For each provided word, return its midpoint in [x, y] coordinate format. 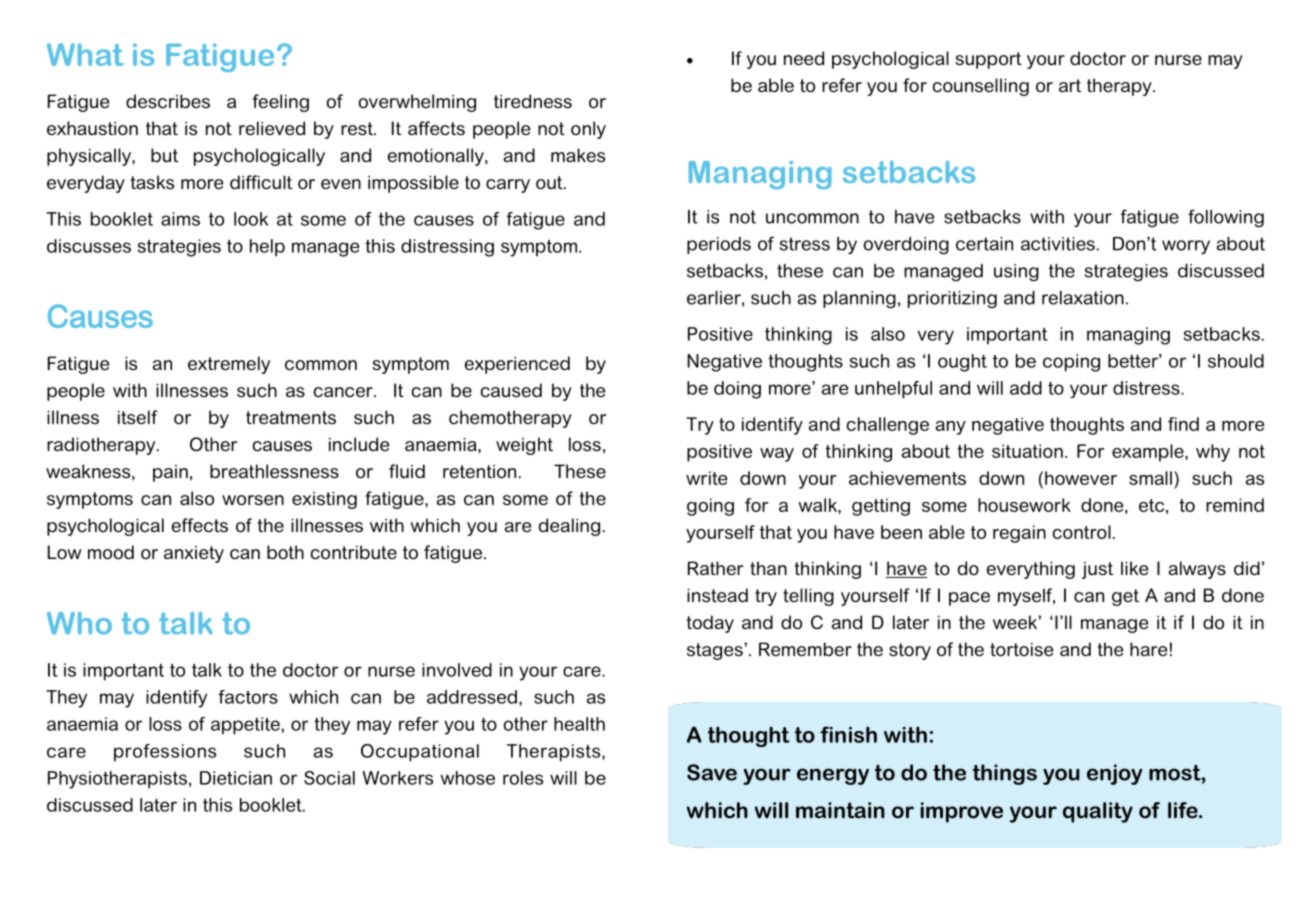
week [1016, 622]
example [1149, 453]
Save [712, 772]
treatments [291, 418]
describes [168, 101]
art [1070, 85]
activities [1059, 244]
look [251, 219]
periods [719, 245]
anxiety [194, 554]
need [804, 58]
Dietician [236, 778]
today [710, 624]
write [706, 478]
